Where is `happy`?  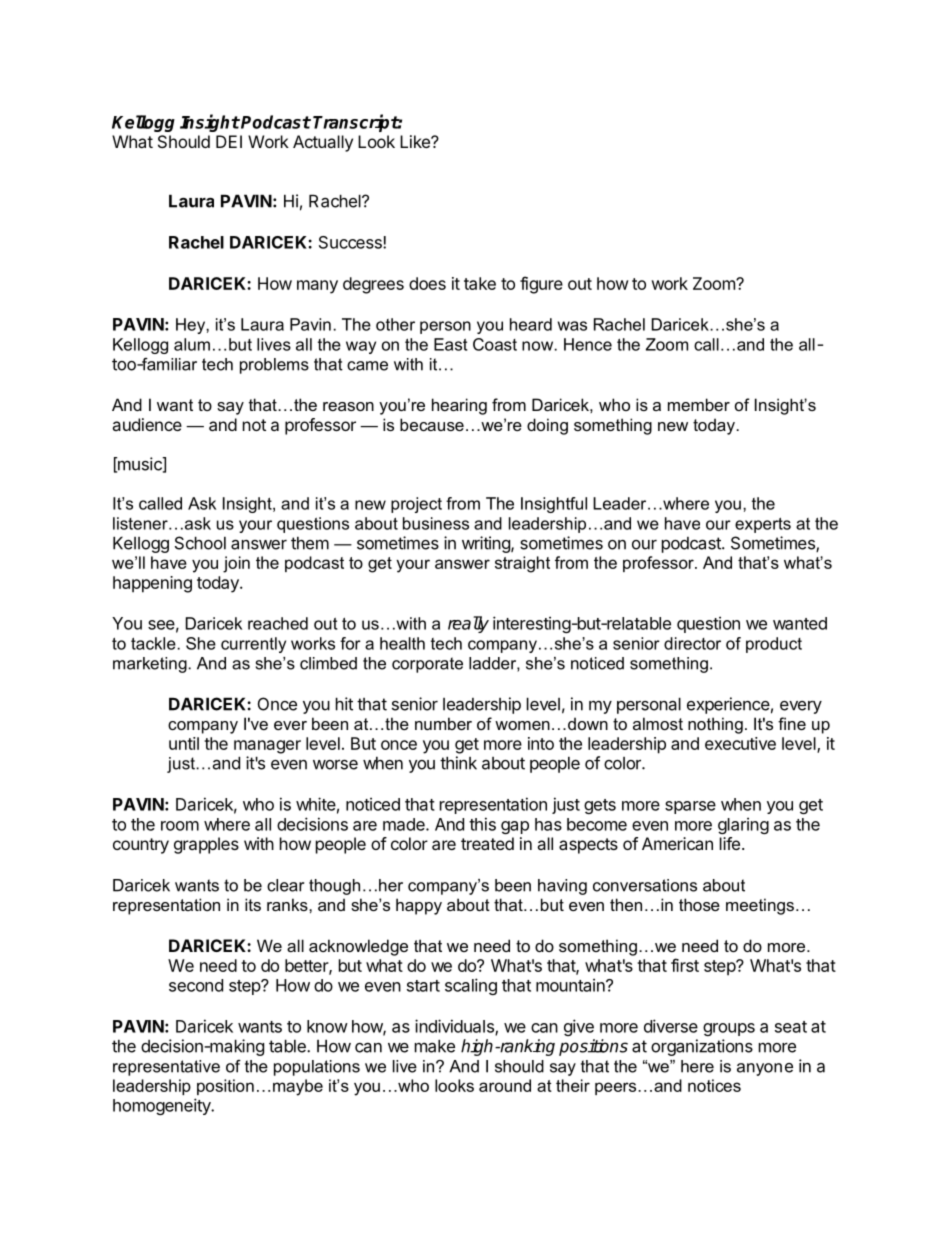 happy is located at coordinates (419, 906).
